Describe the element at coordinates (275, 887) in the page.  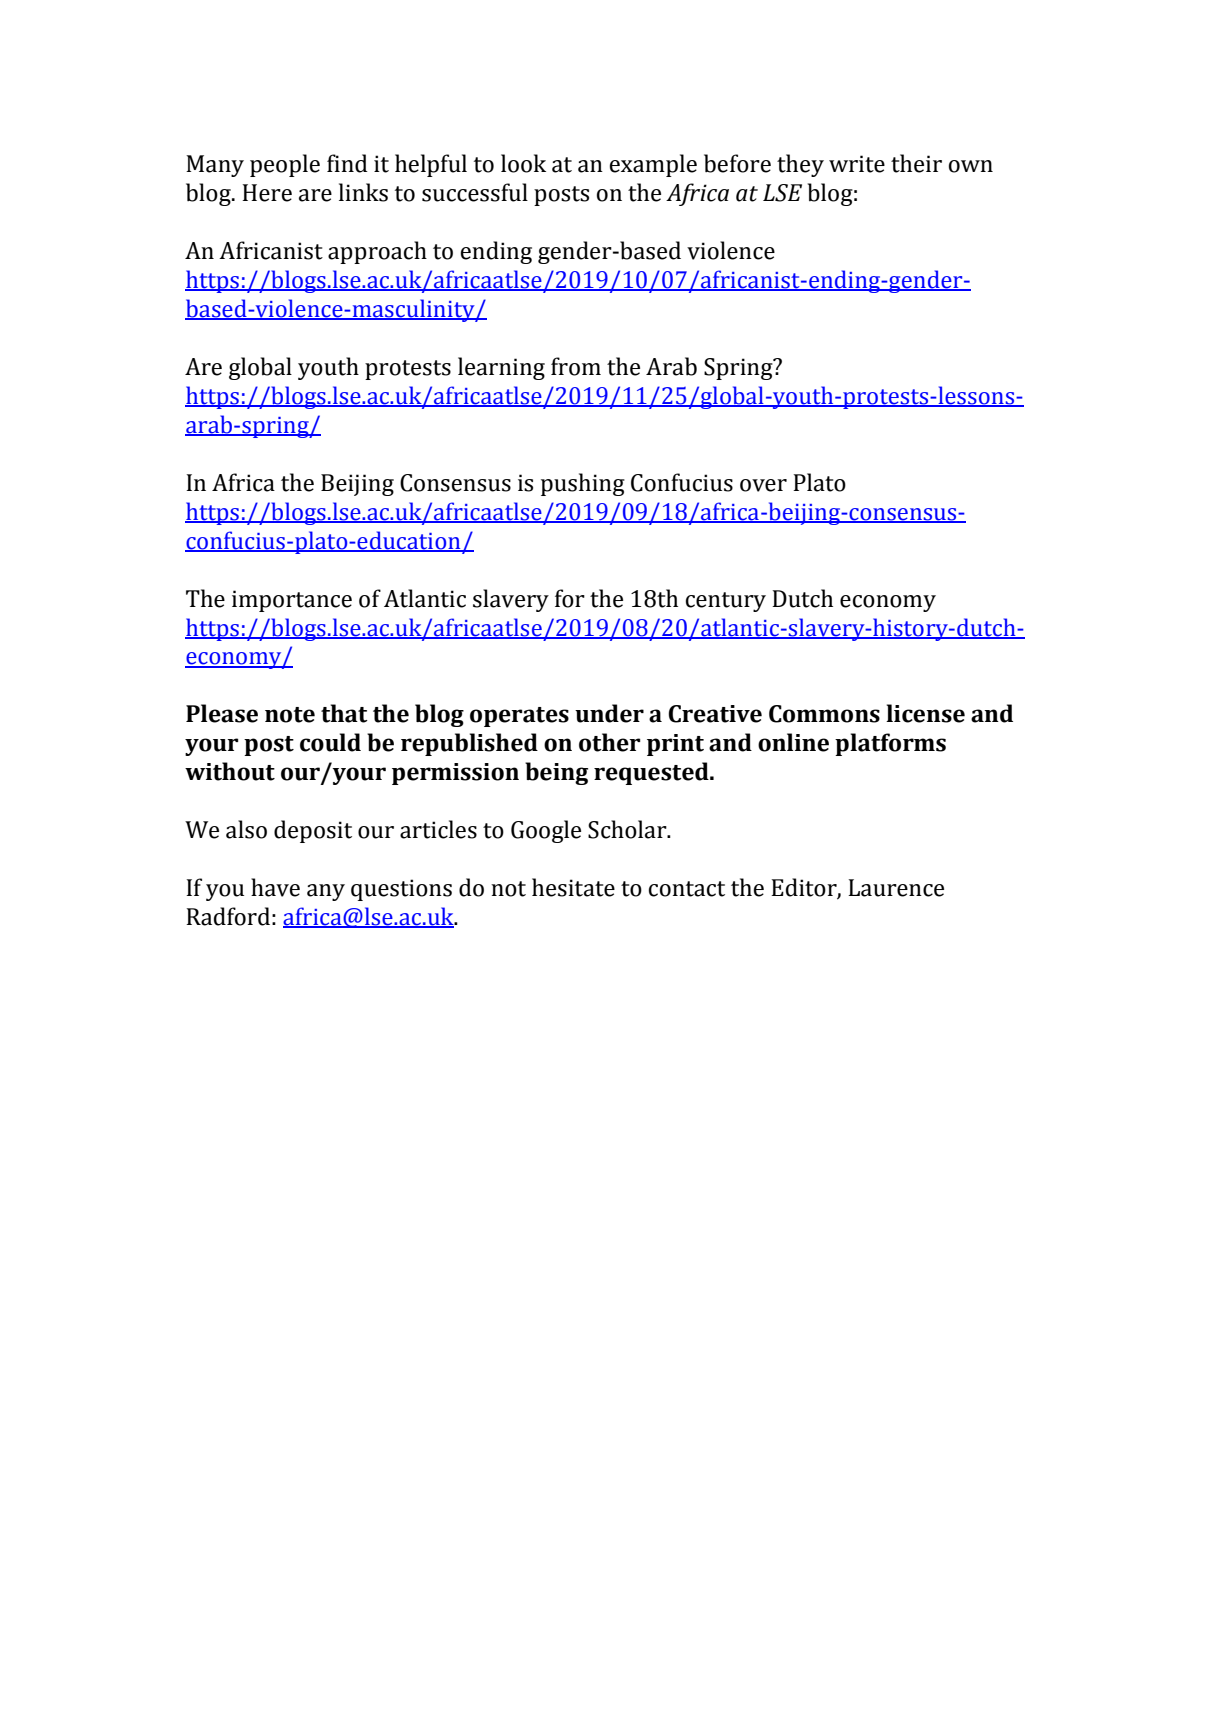
I see `have` at that location.
